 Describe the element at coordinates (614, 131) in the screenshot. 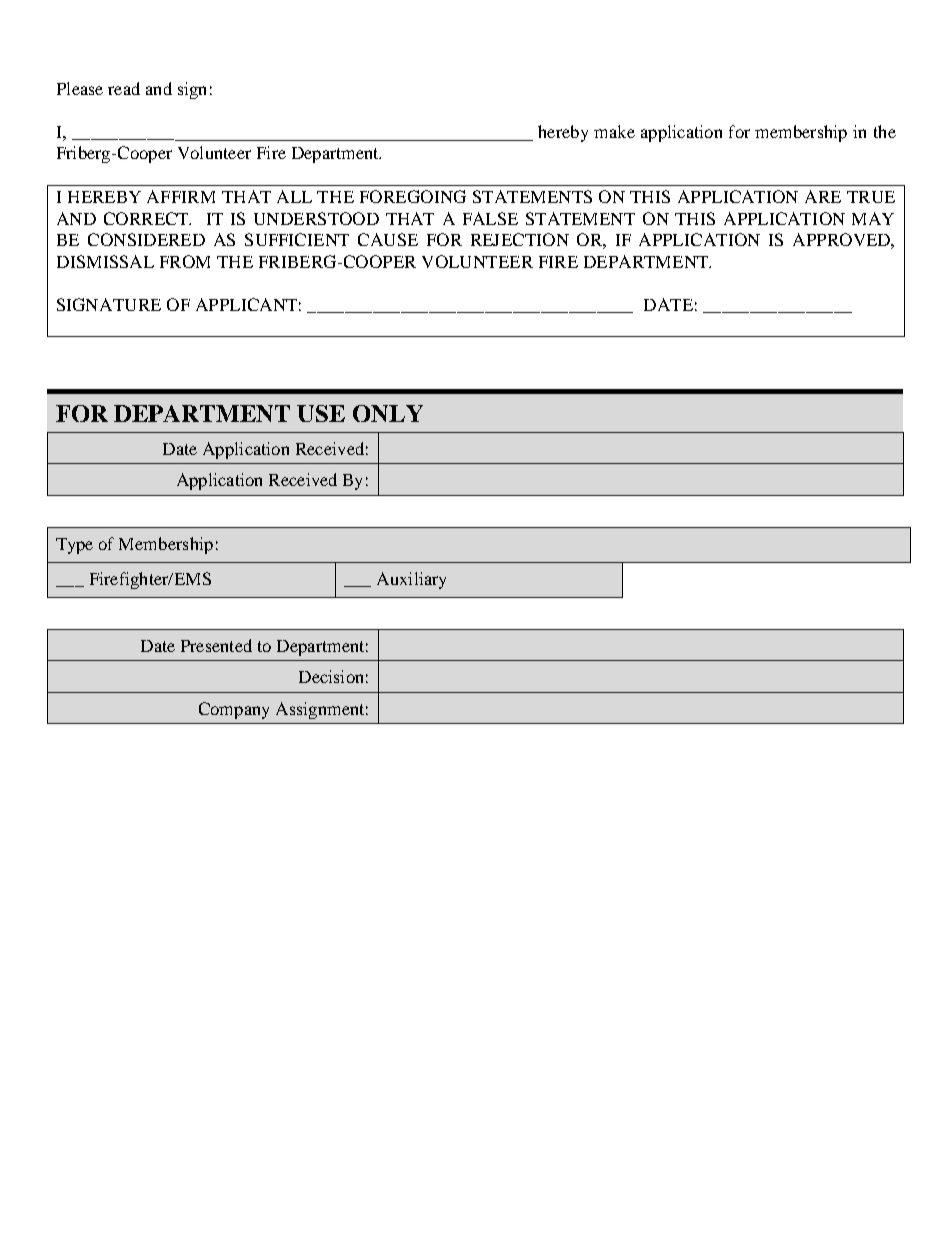

I see `make` at that location.
